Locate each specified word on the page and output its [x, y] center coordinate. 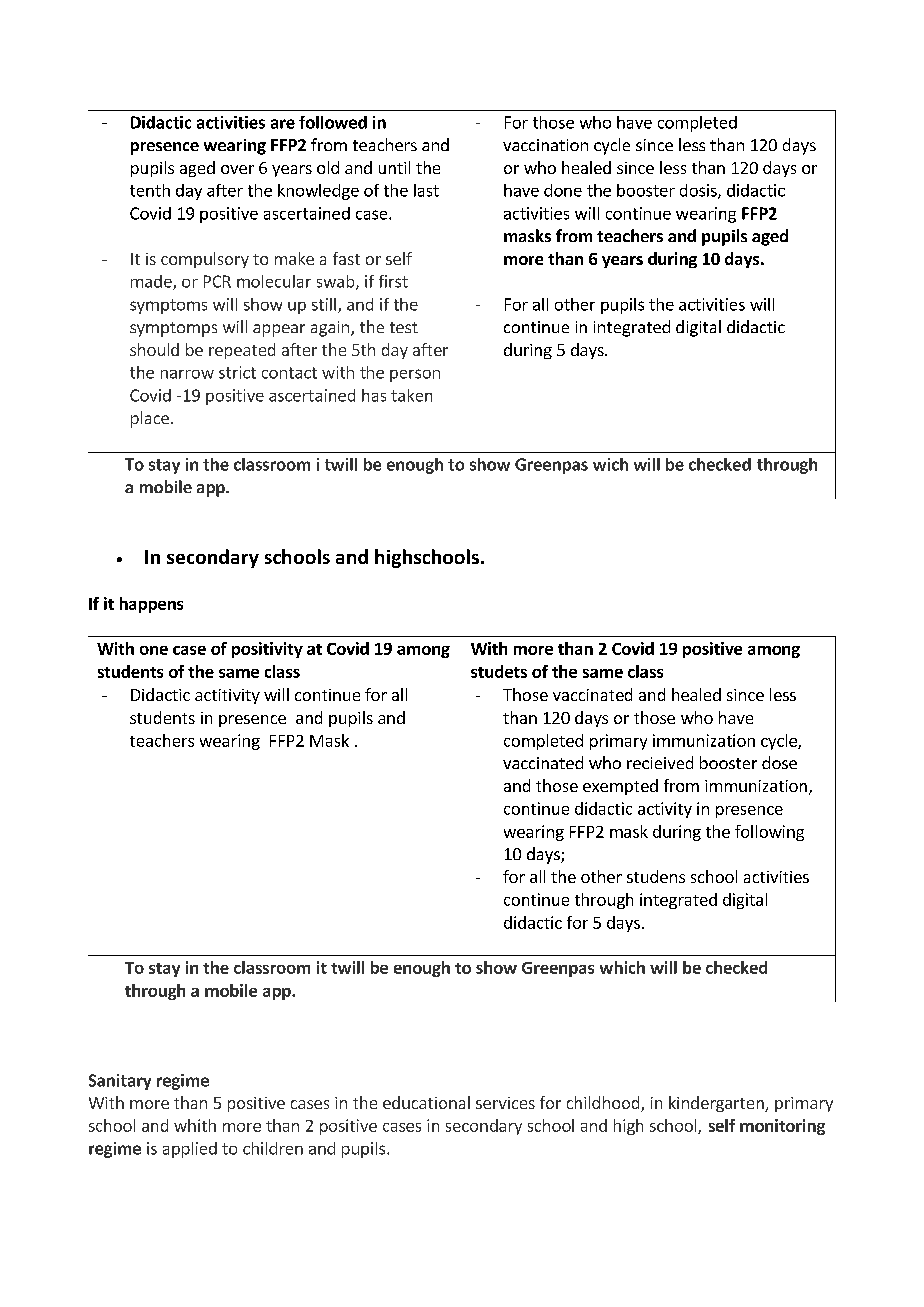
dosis [699, 191]
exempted [620, 787]
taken [411, 395]
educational [426, 1102]
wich [610, 464]
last [426, 190]
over [237, 169]
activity [665, 810]
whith [195, 1125]
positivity [267, 650]
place [150, 419]
